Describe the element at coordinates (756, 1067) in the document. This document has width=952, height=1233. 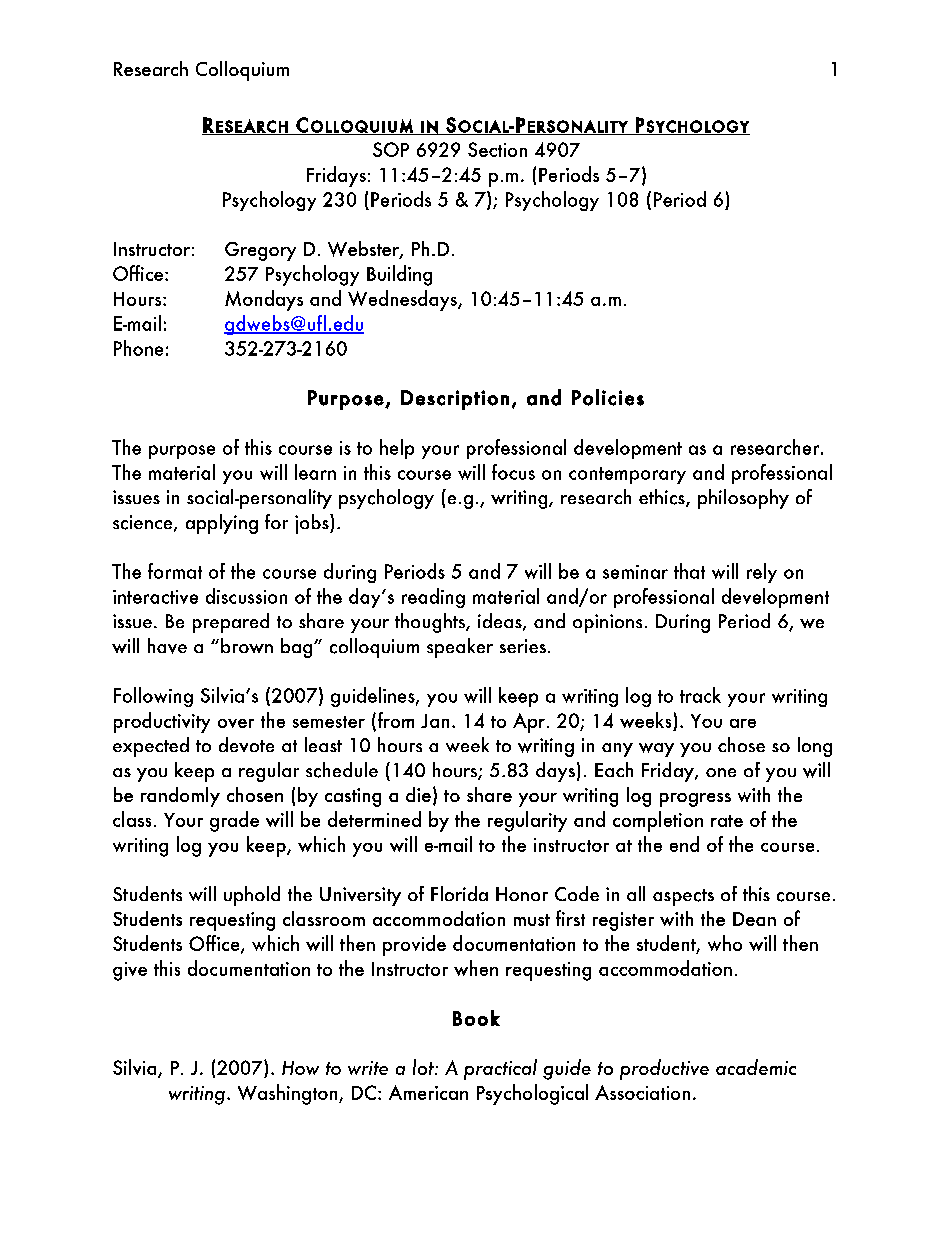
I see `academic` at that location.
